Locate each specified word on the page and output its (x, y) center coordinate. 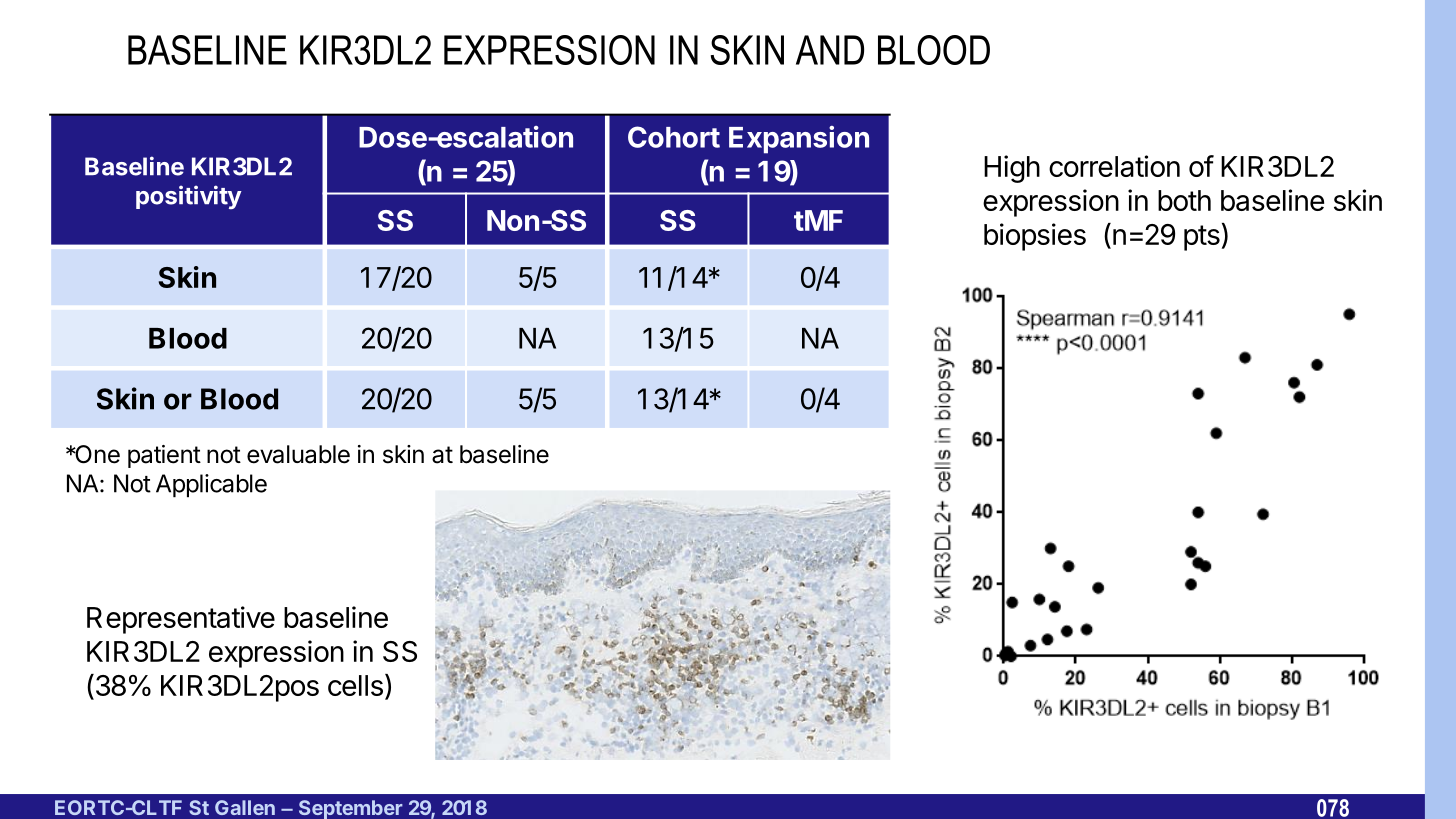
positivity (189, 197)
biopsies (1035, 237)
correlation (1114, 166)
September (351, 809)
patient (164, 456)
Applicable (211, 486)
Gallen (245, 807)
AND (830, 50)
